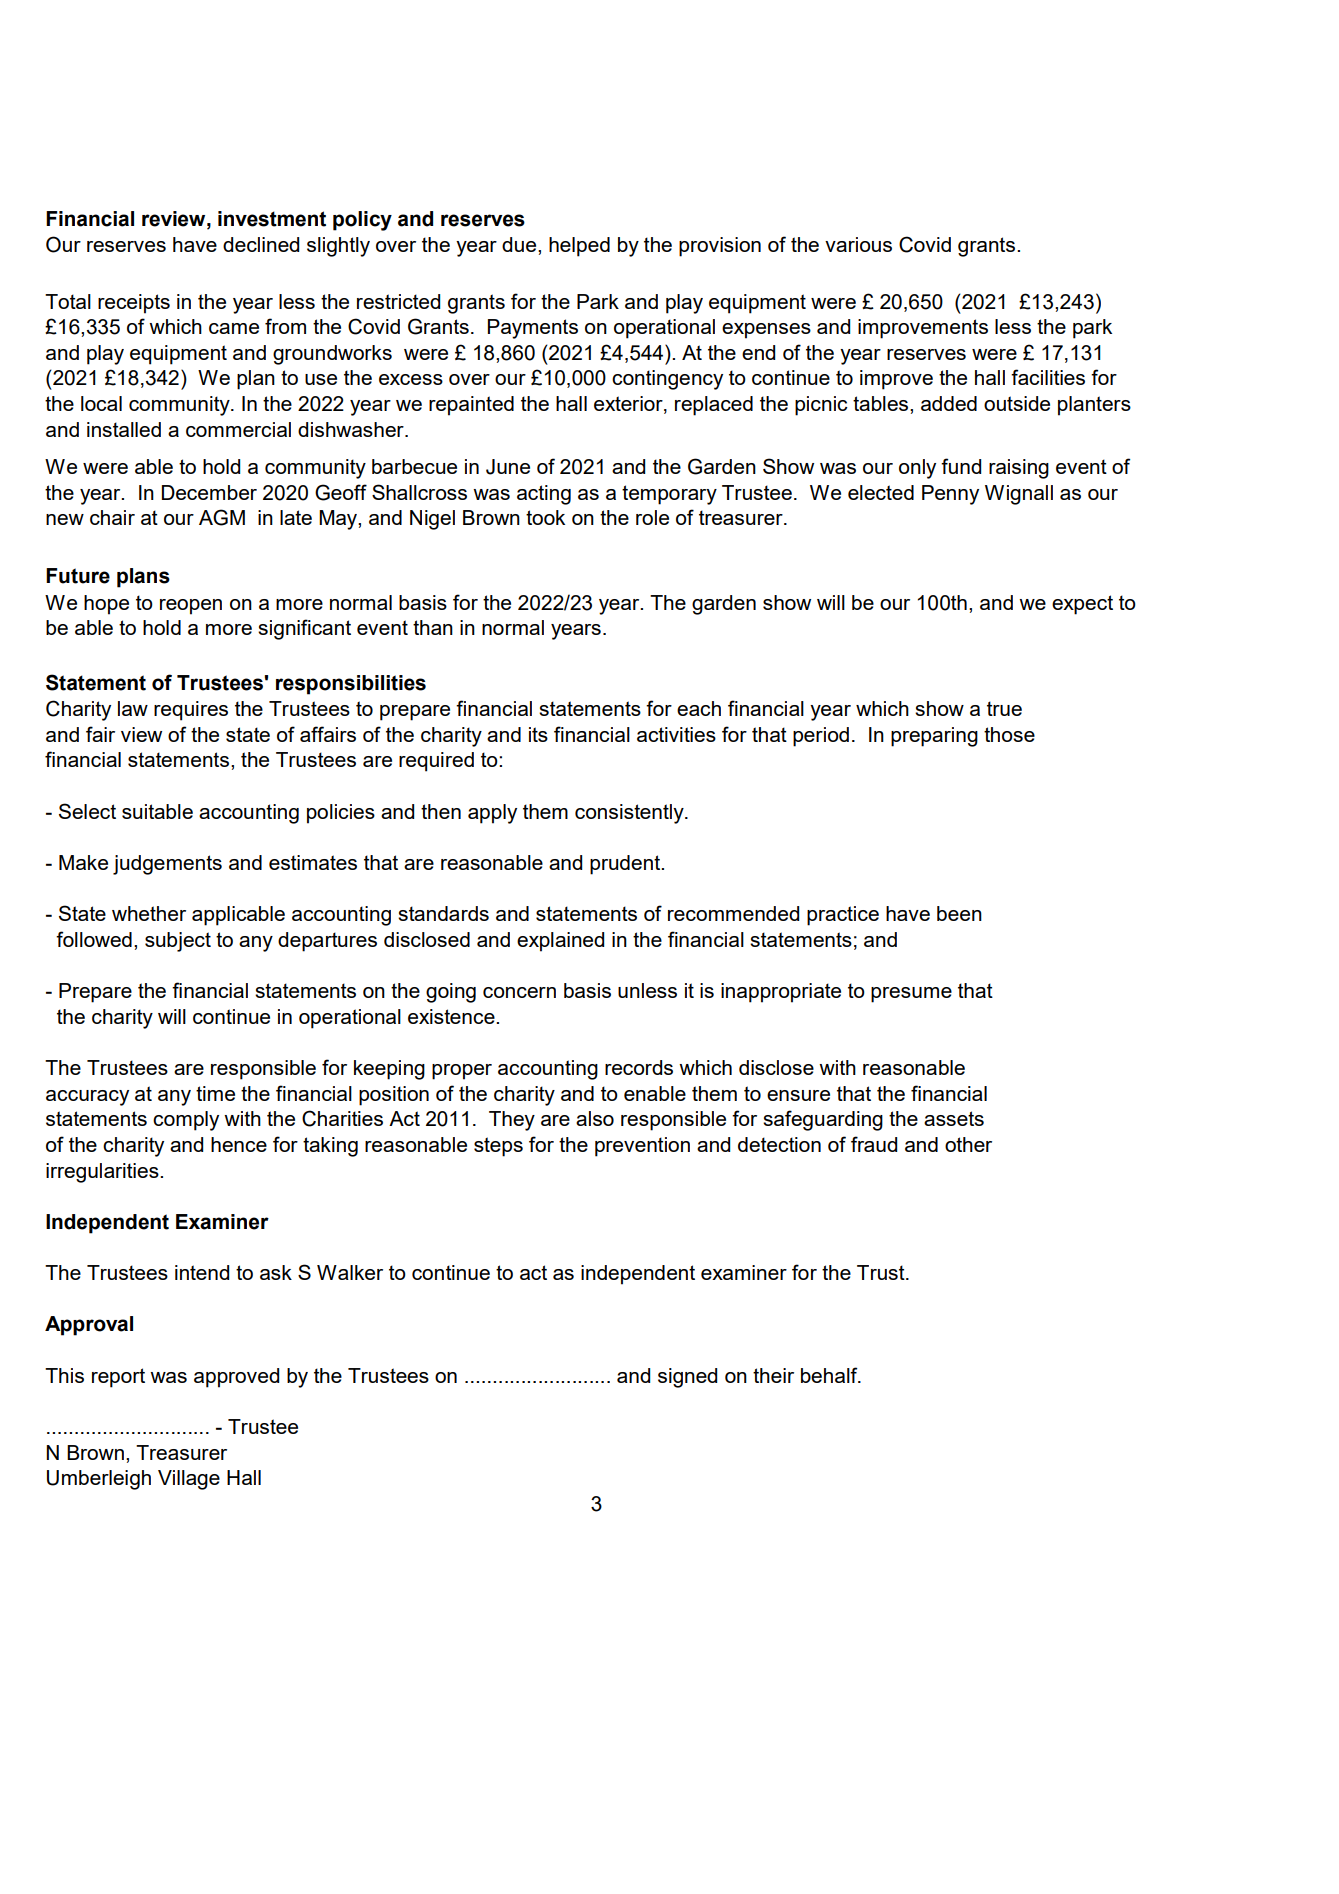 This screenshot has width=1339, height=1894. Describe the element at coordinates (626, 865) in the screenshot. I see `prudent` at that location.
